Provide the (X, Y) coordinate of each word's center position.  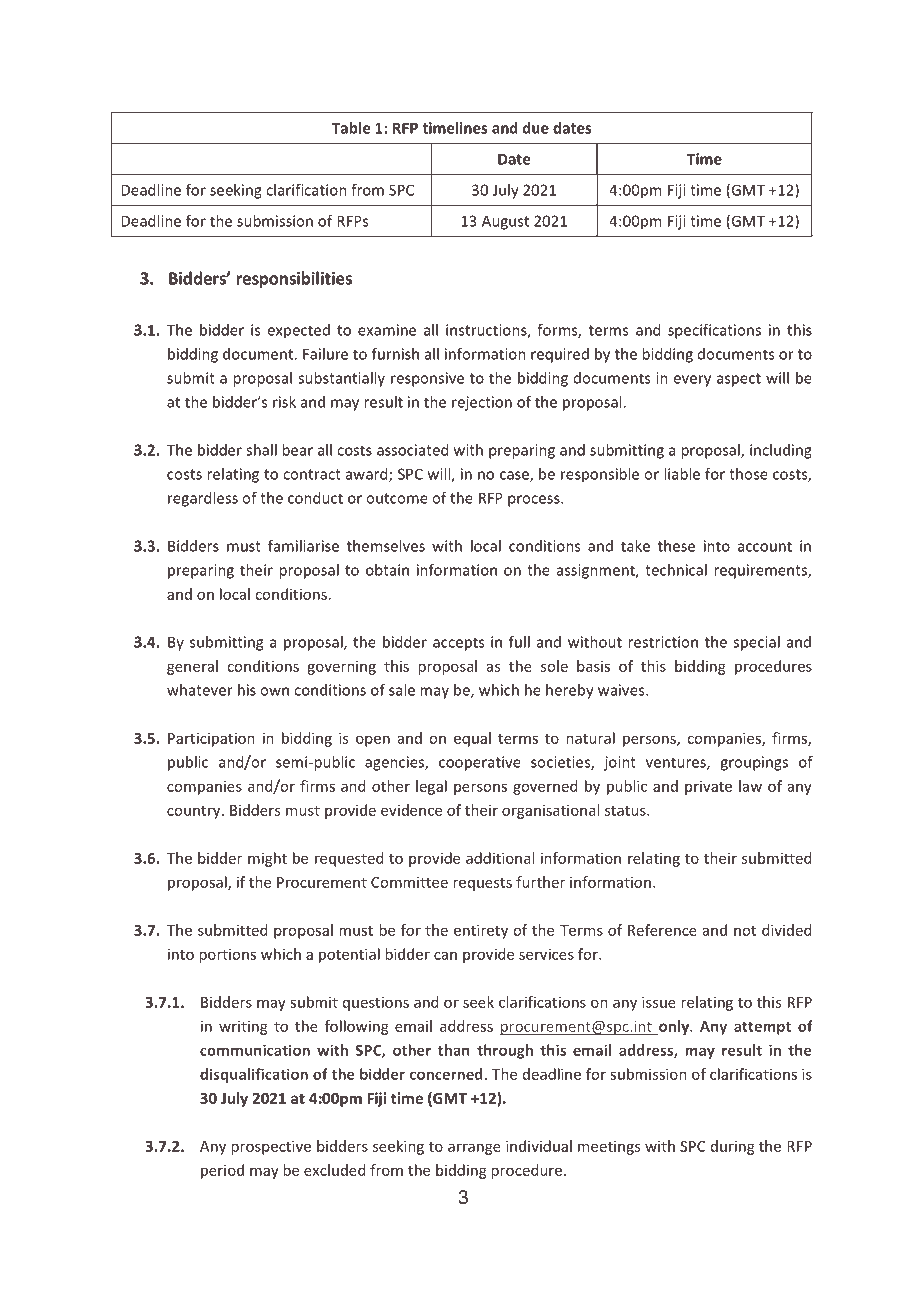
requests (482, 884)
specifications (714, 331)
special (756, 643)
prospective (271, 1147)
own (274, 691)
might (267, 859)
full (519, 642)
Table (351, 128)
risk (284, 402)
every (692, 381)
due (536, 128)
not (745, 931)
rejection (482, 403)
